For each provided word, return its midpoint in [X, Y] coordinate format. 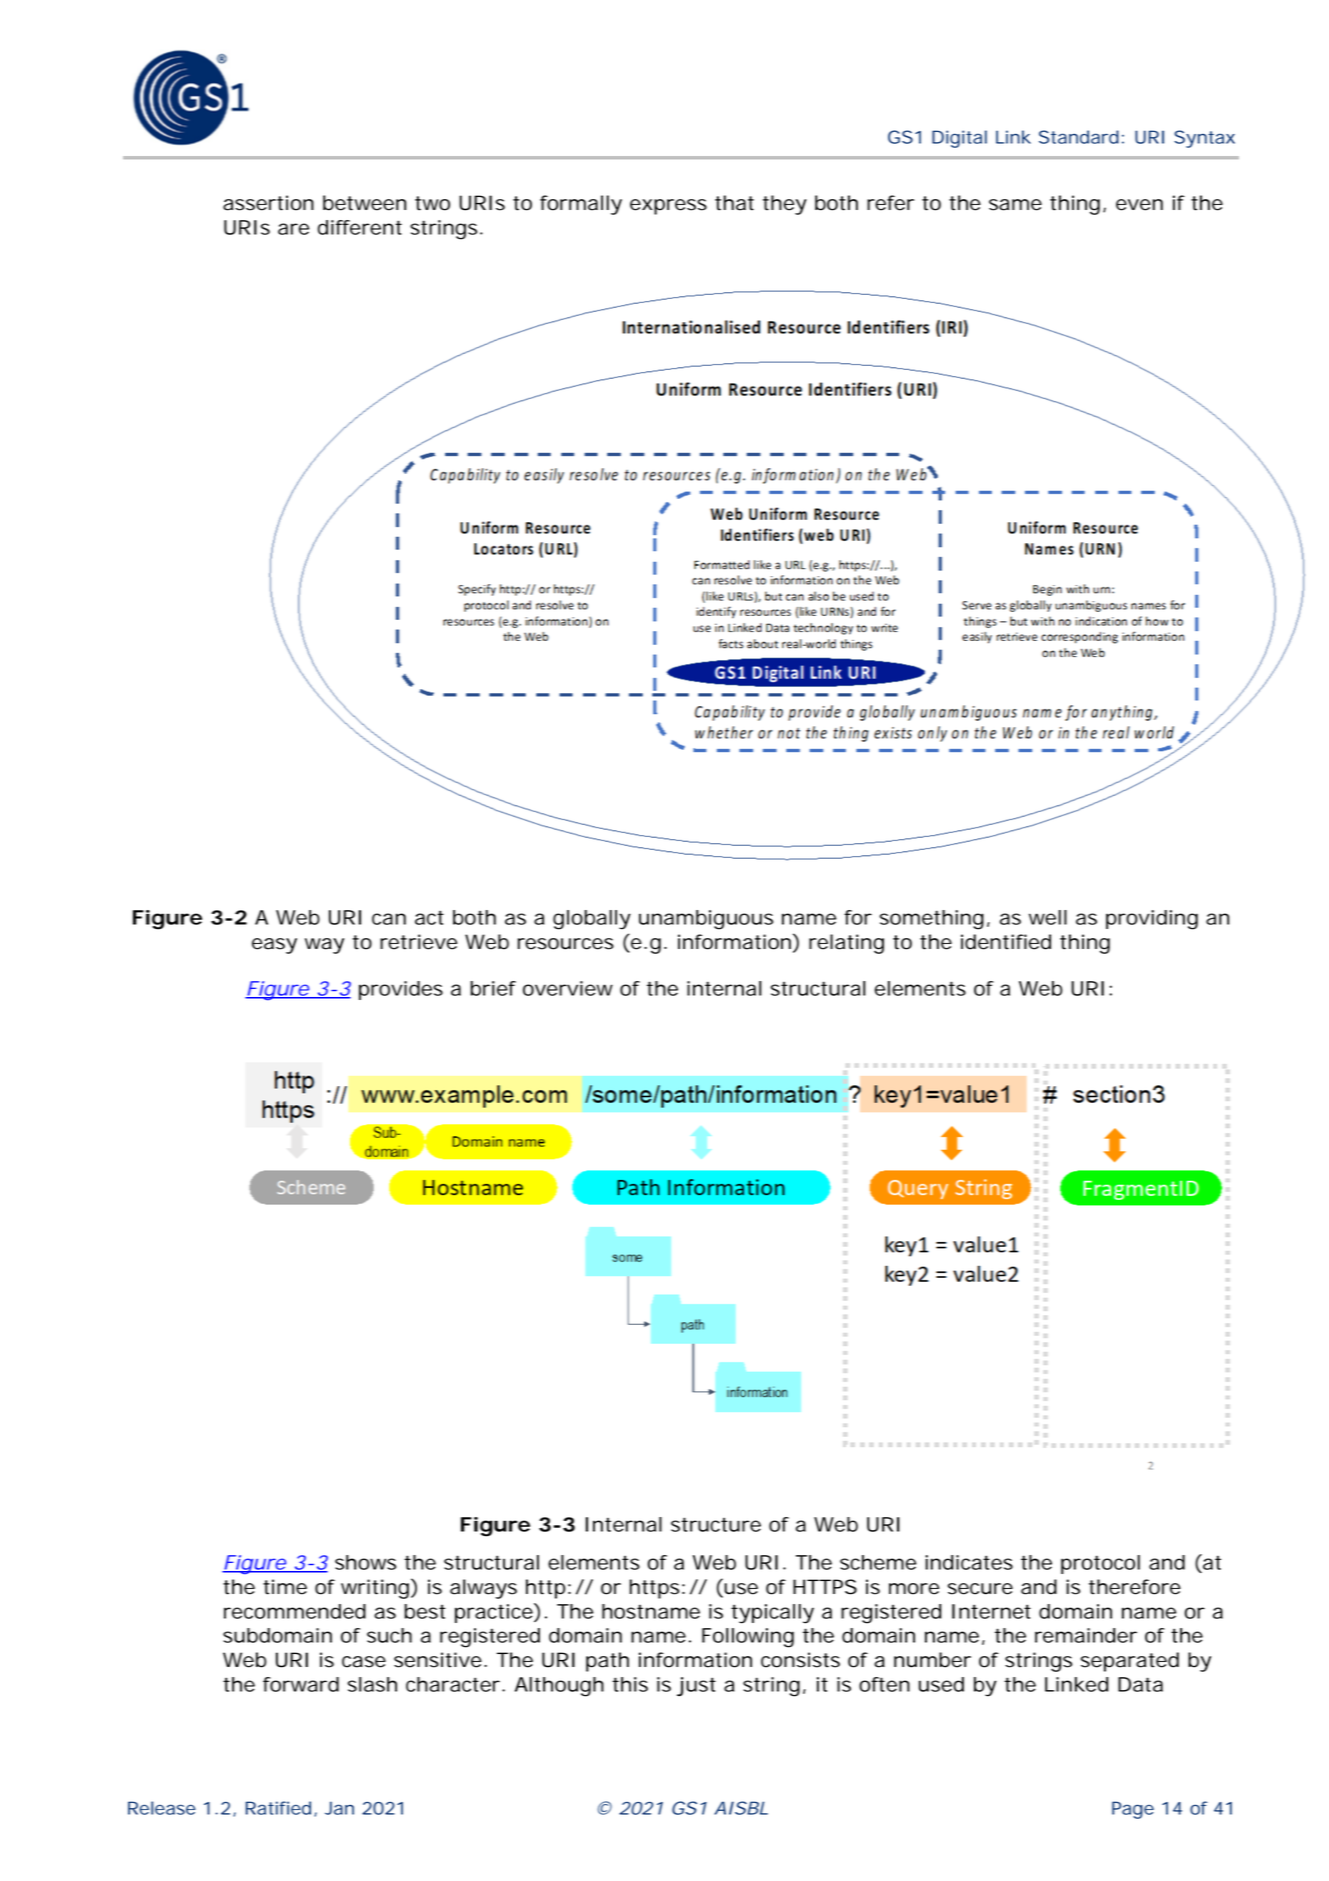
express [668, 207]
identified [1006, 942]
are [293, 229]
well [1048, 917]
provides [401, 990]
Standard [1079, 137]
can [389, 919]
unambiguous [706, 920]
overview [568, 988]
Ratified [278, 1808]
